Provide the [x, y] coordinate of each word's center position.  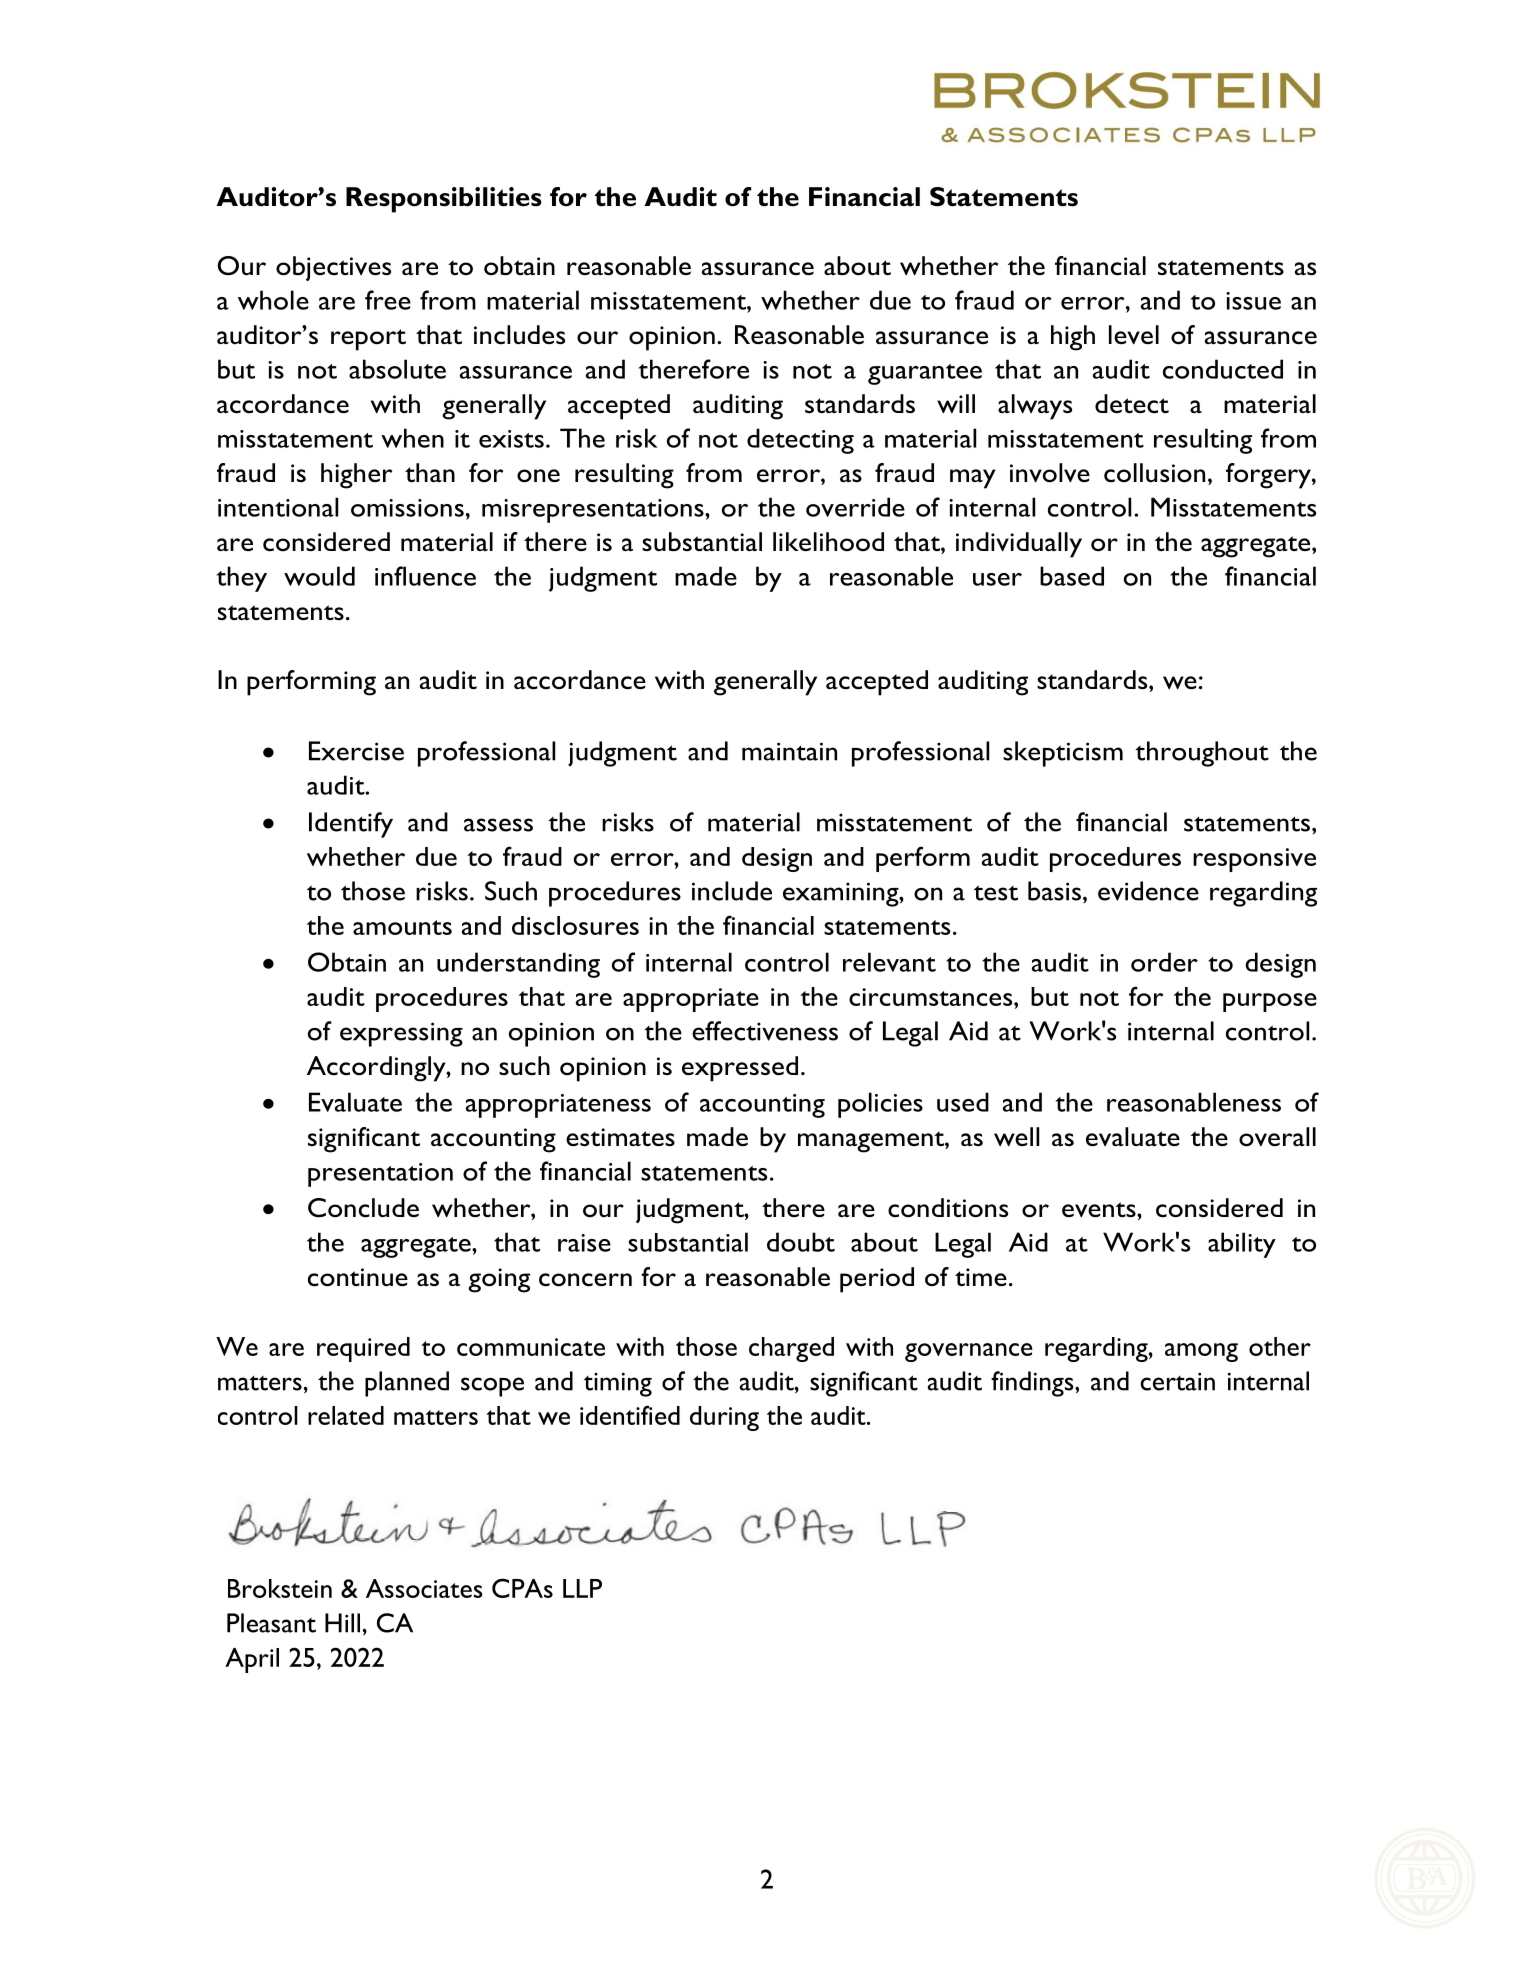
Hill [342, 1623]
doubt [801, 1242]
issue [1253, 301]
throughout [1202, 754]
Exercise [356, 751]
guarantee [925, 374]
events [1100, 1209]
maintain [789, 751]
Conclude [363, 1208]
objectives [333, 268]
